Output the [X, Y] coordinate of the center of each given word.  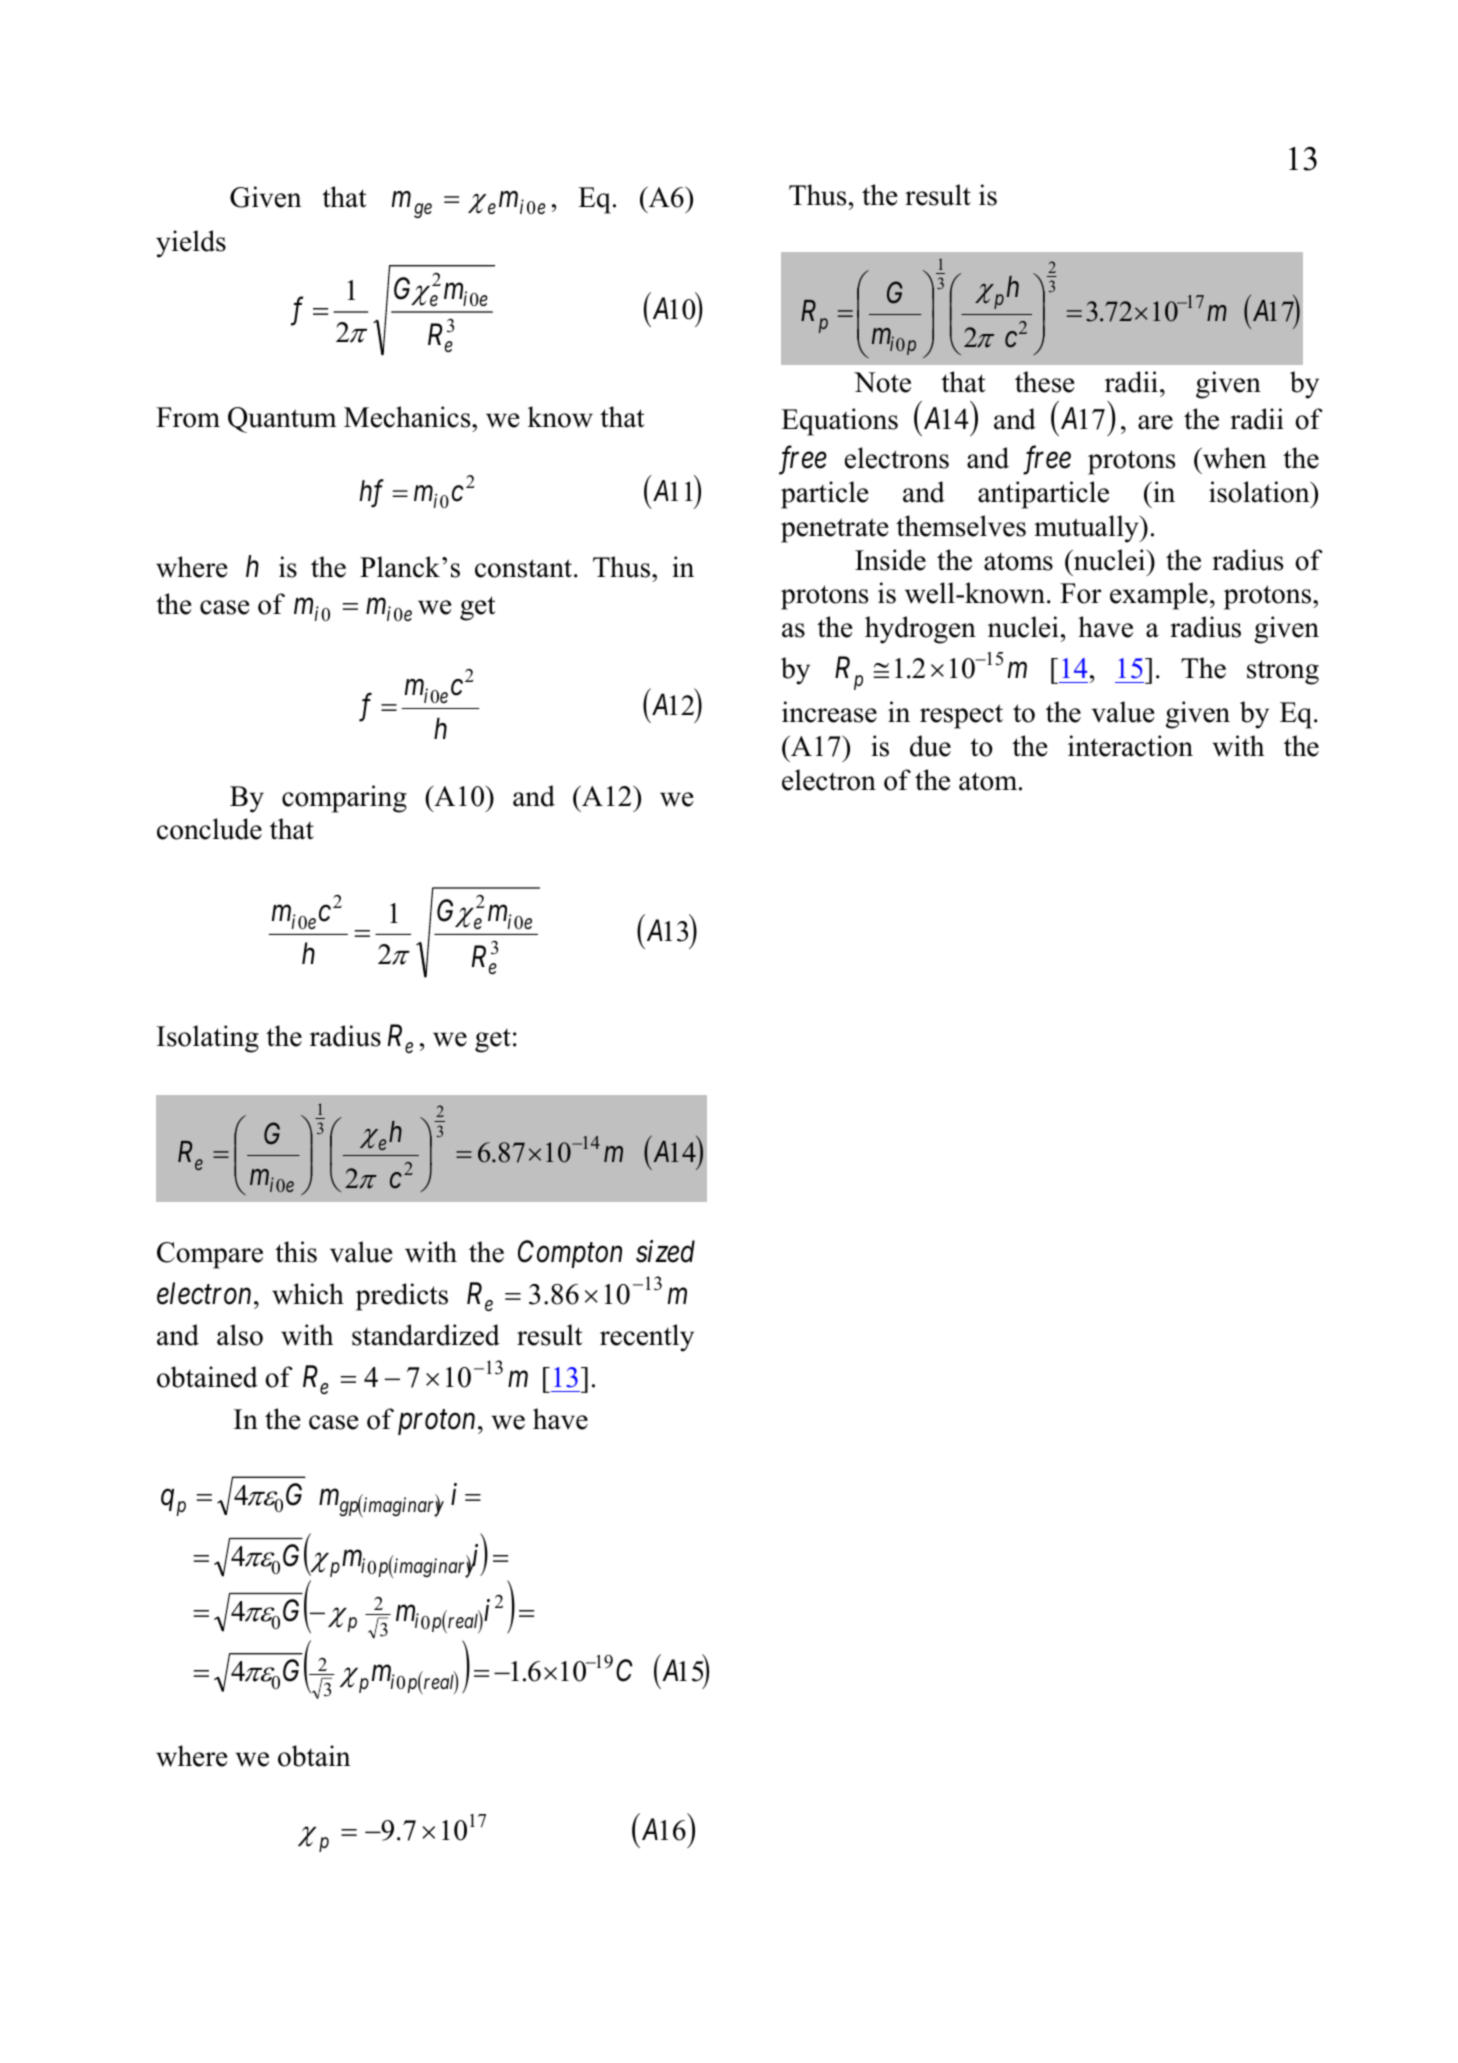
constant [523, 568]
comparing [344, 799]
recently [647, 1338]
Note [882, 382]
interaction [1130, 746]
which [308, 1294]
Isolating [208, 1039]
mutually [1087, 529]
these [1044, 382]
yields [191, 244]
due [930, 746]
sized [665, 1251]
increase [829, 712]
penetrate [834, 530]
